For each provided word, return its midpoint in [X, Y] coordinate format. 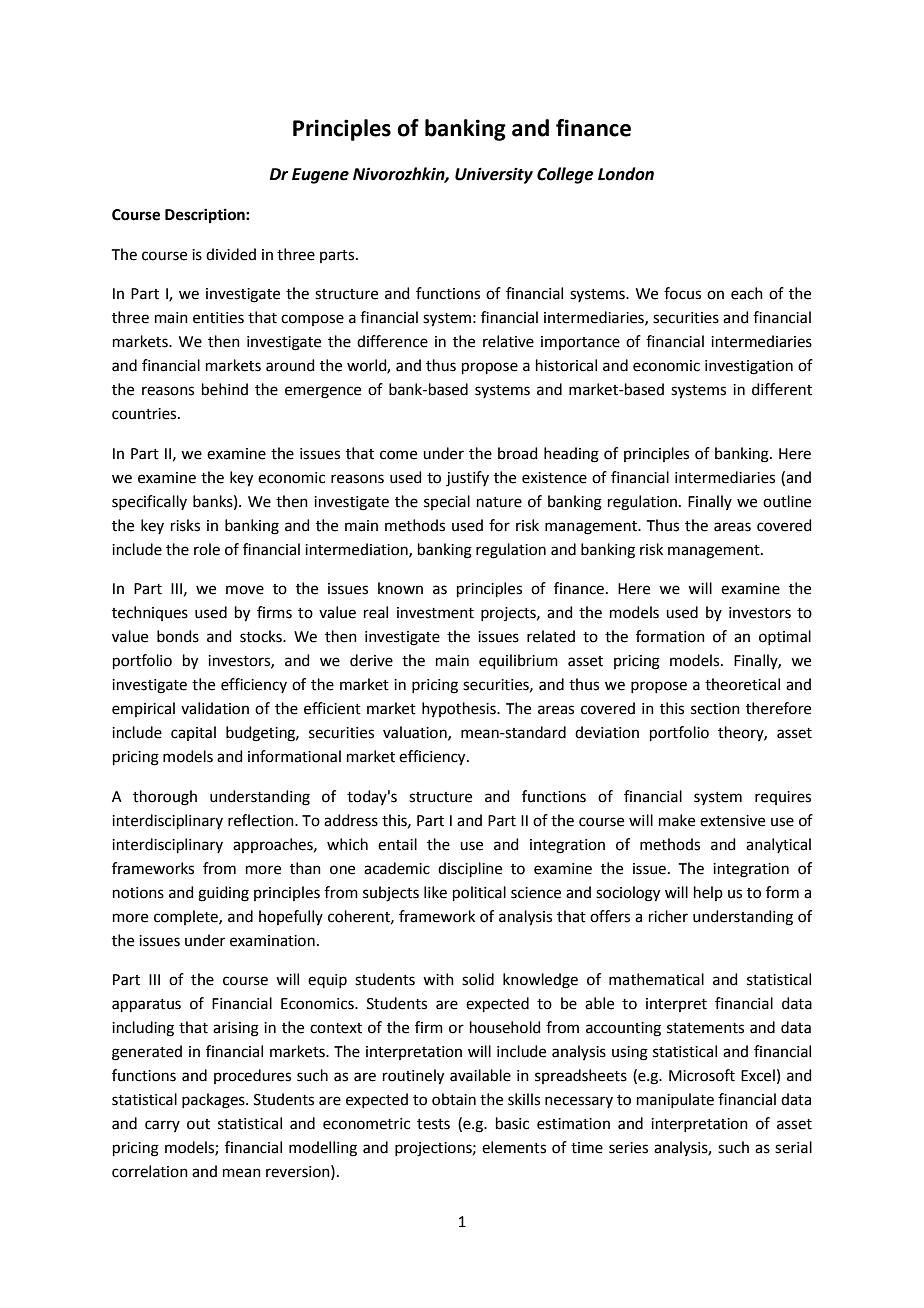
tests [433, 1124]
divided [231, 254]
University [494, 175]
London [626, 174]
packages [214, 1101]
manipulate [675, 1100]
